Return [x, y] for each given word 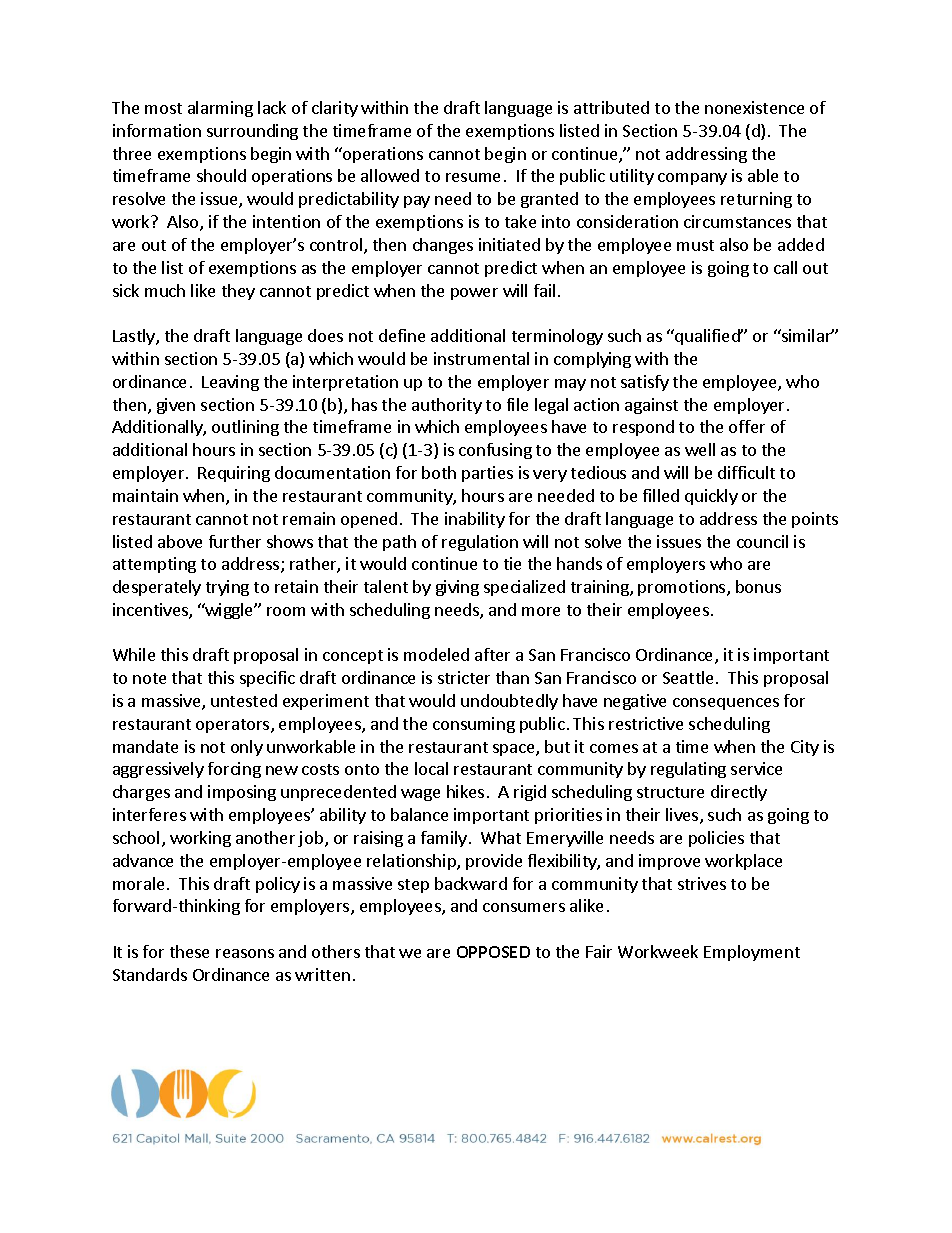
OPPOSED [493, 952]
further [235, 541]
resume [473, 177]
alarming [220, 109]
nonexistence [754, 107]
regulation [480, 543]
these [189, 951]
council [762, 541]
